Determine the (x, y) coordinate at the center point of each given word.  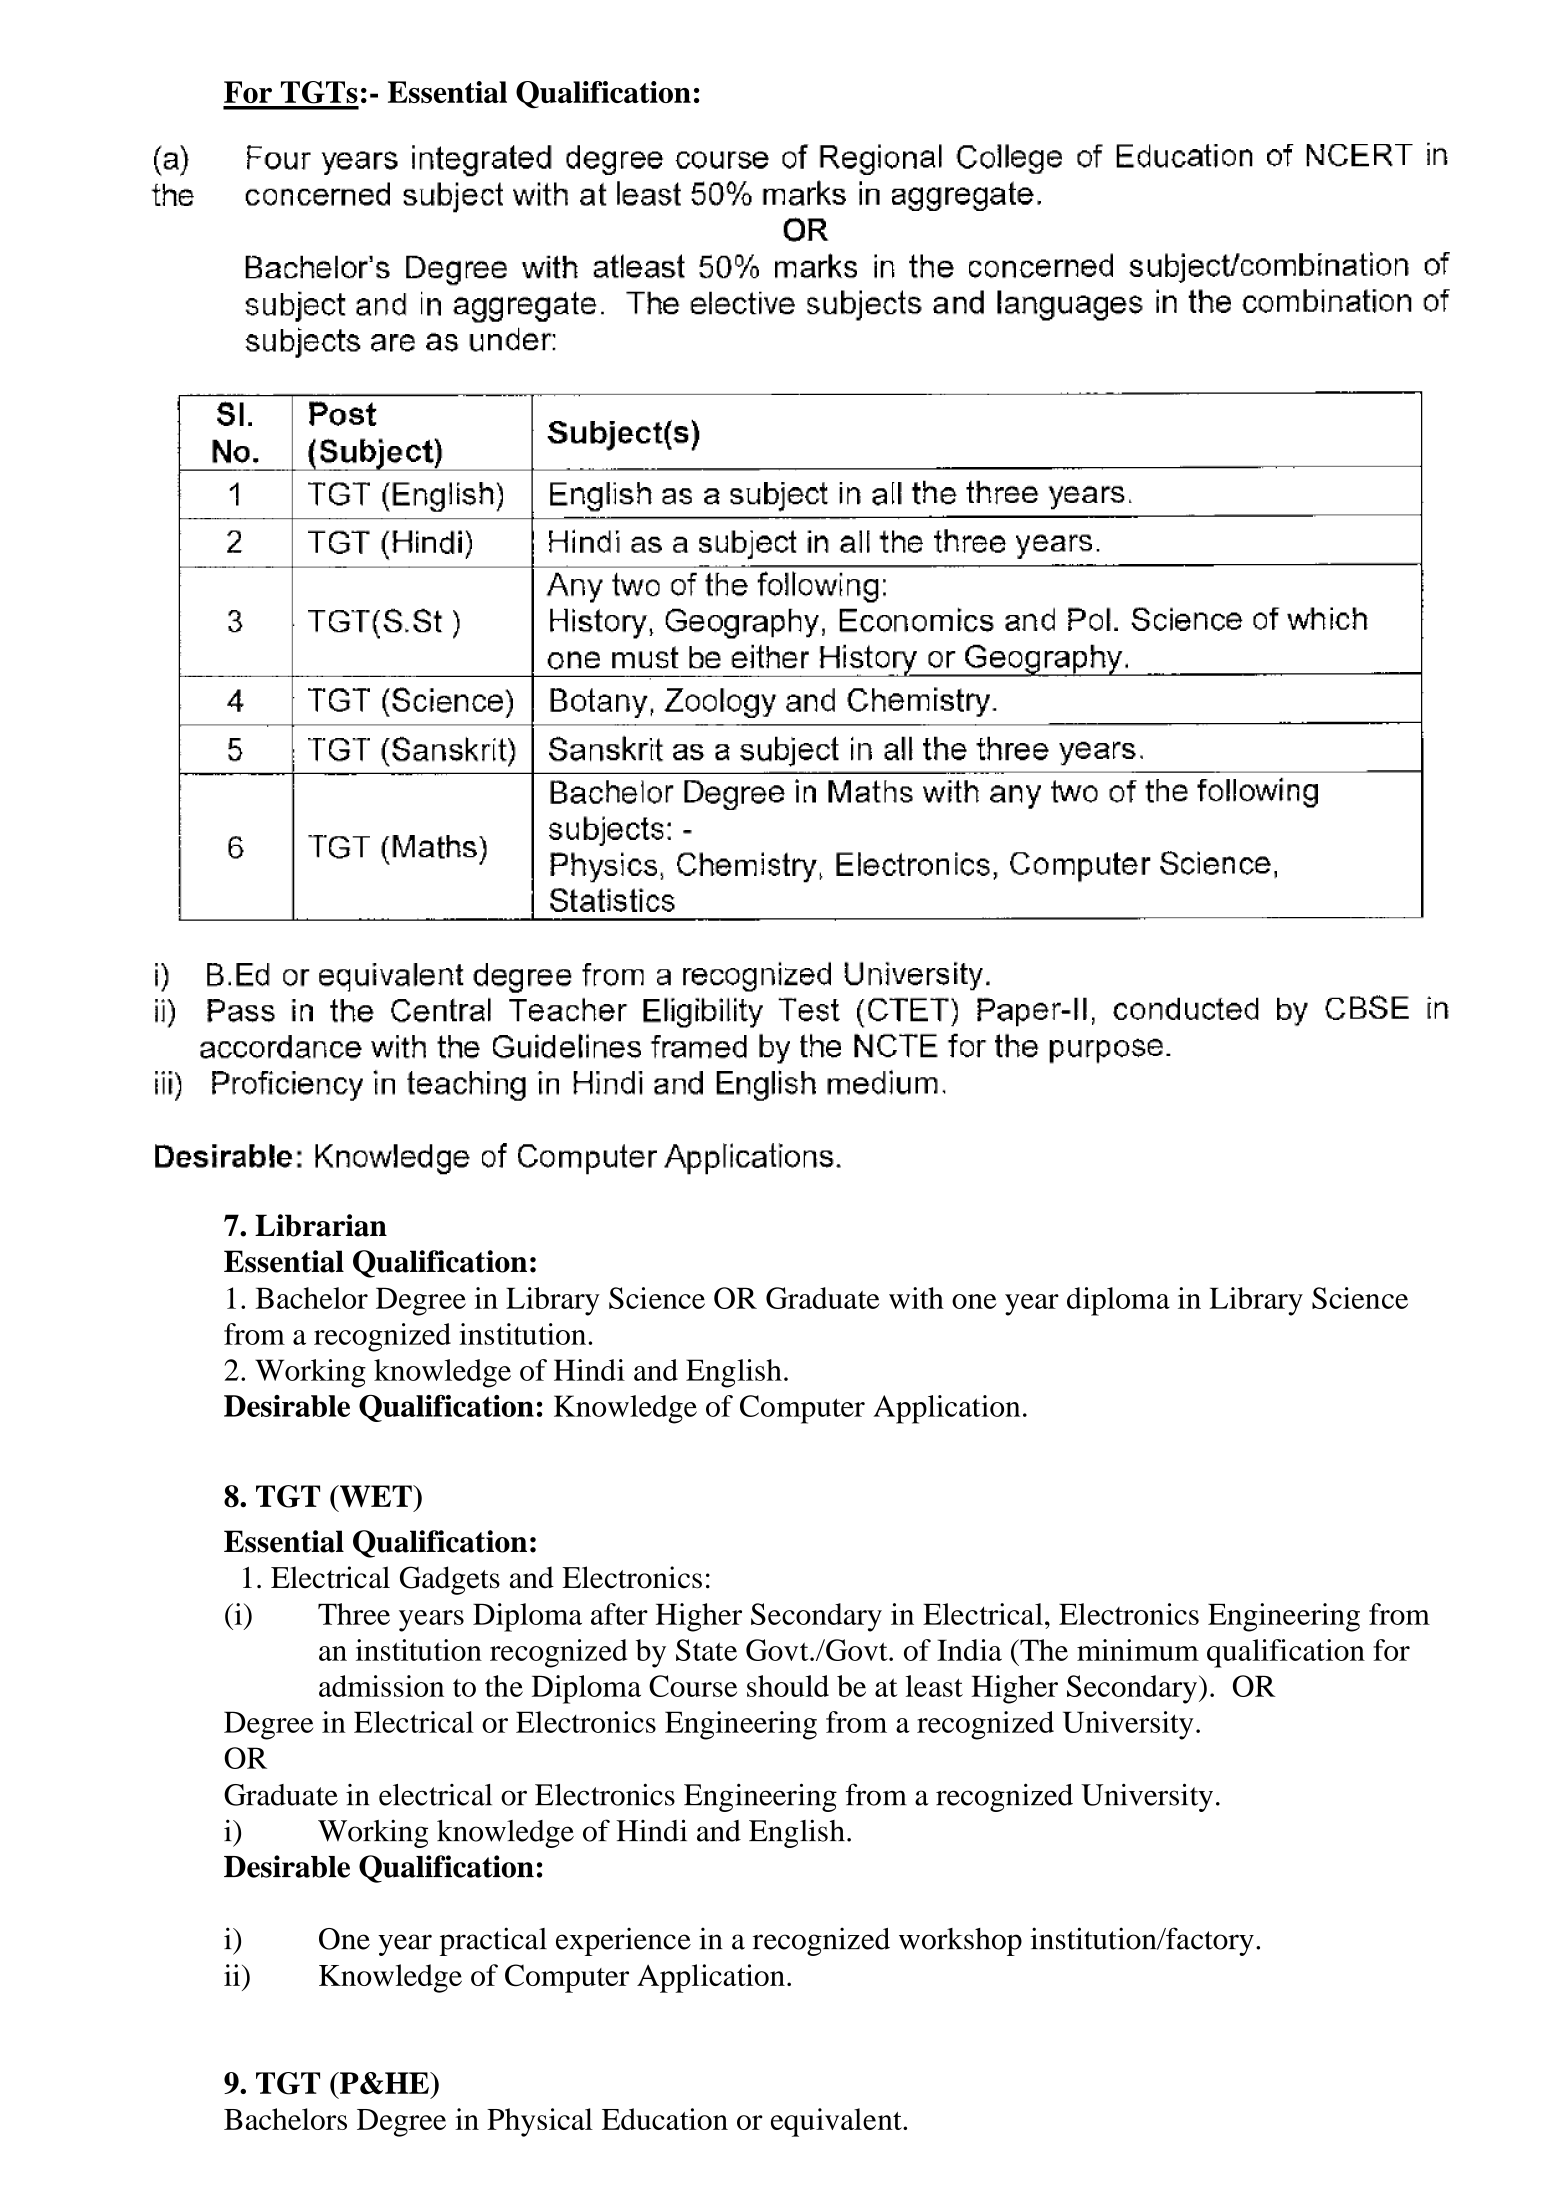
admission (381, 1686)
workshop (960, 1942)
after (619, 1614)
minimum (1138, 1650)
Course (693, 1686)
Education (665, 2119)
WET (376, 1496)
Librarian (321, 1225)
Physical (540, 2122)
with (916, 1298)
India (969, 1650)
